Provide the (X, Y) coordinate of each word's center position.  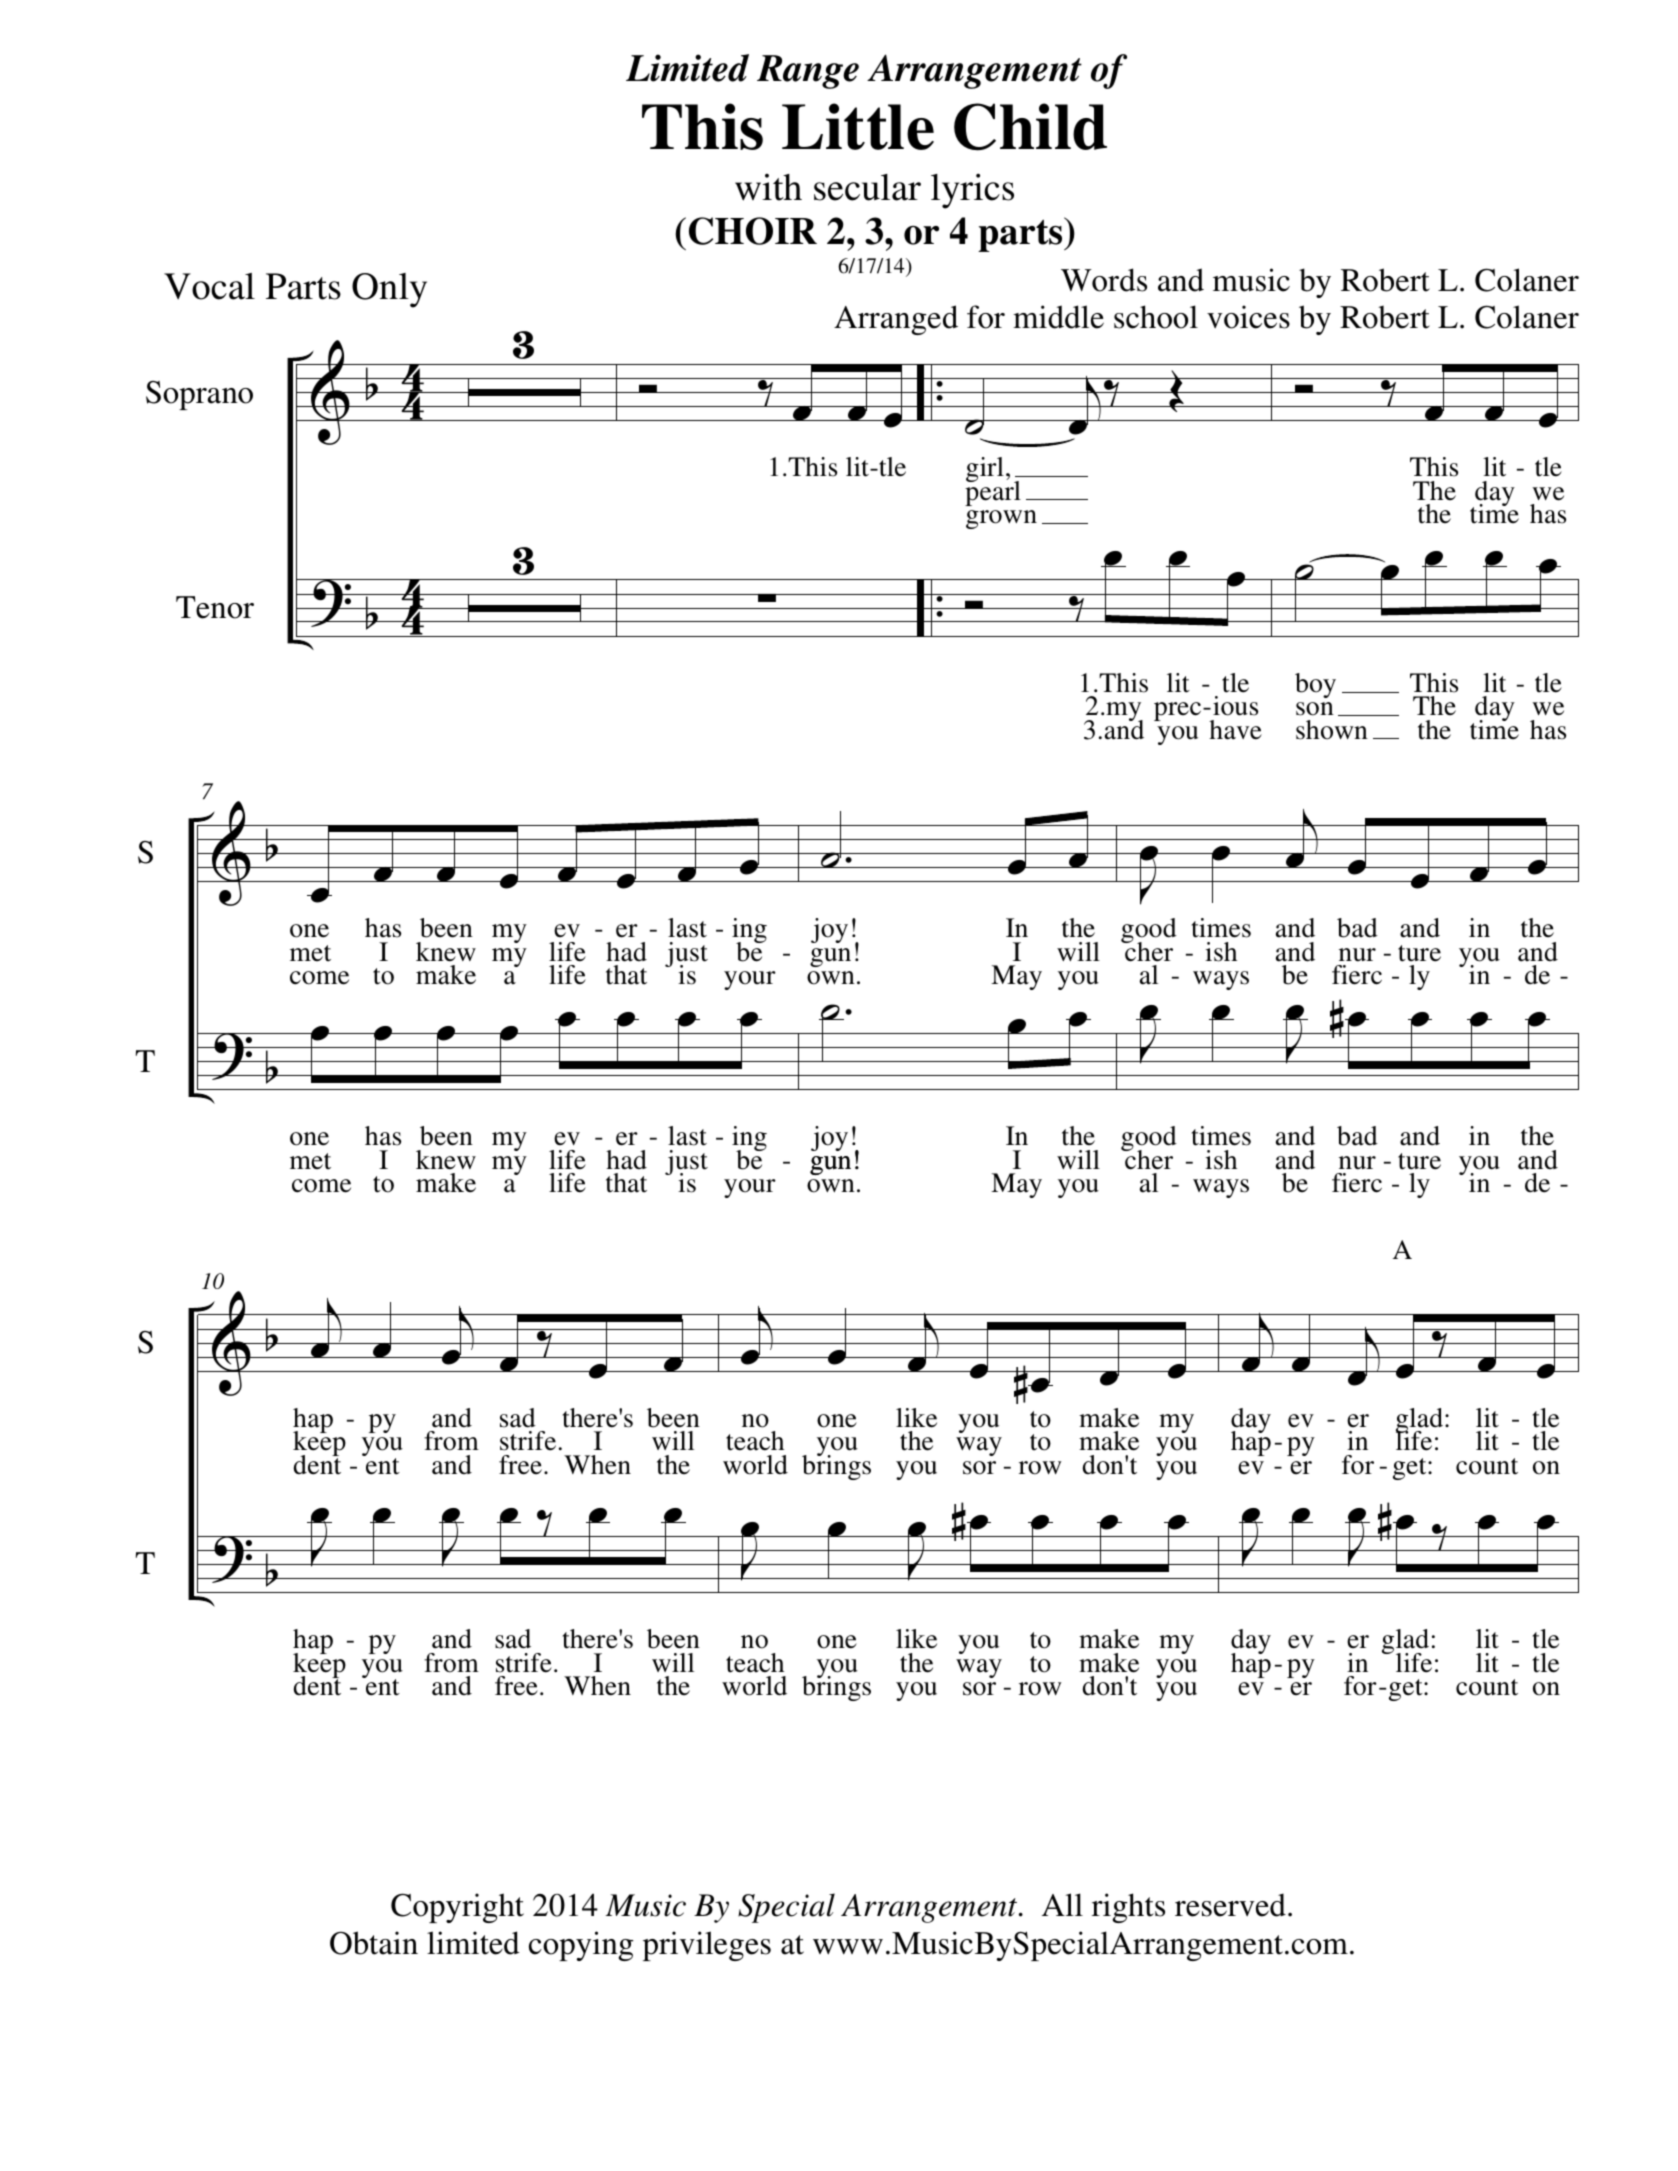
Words (1104, 280)
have (1235, 730)
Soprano (199, 395)
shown (1332, 730)
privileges (707, 1946)
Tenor (215, 607)
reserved (1230, 1905)
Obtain (374, 1943)
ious (1235, 706)
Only (389, 290)
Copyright (457, 1908)
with (768, 187)
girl (985, 469)
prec (1179, 711)
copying (581, 1946)
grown (1001, 519)
